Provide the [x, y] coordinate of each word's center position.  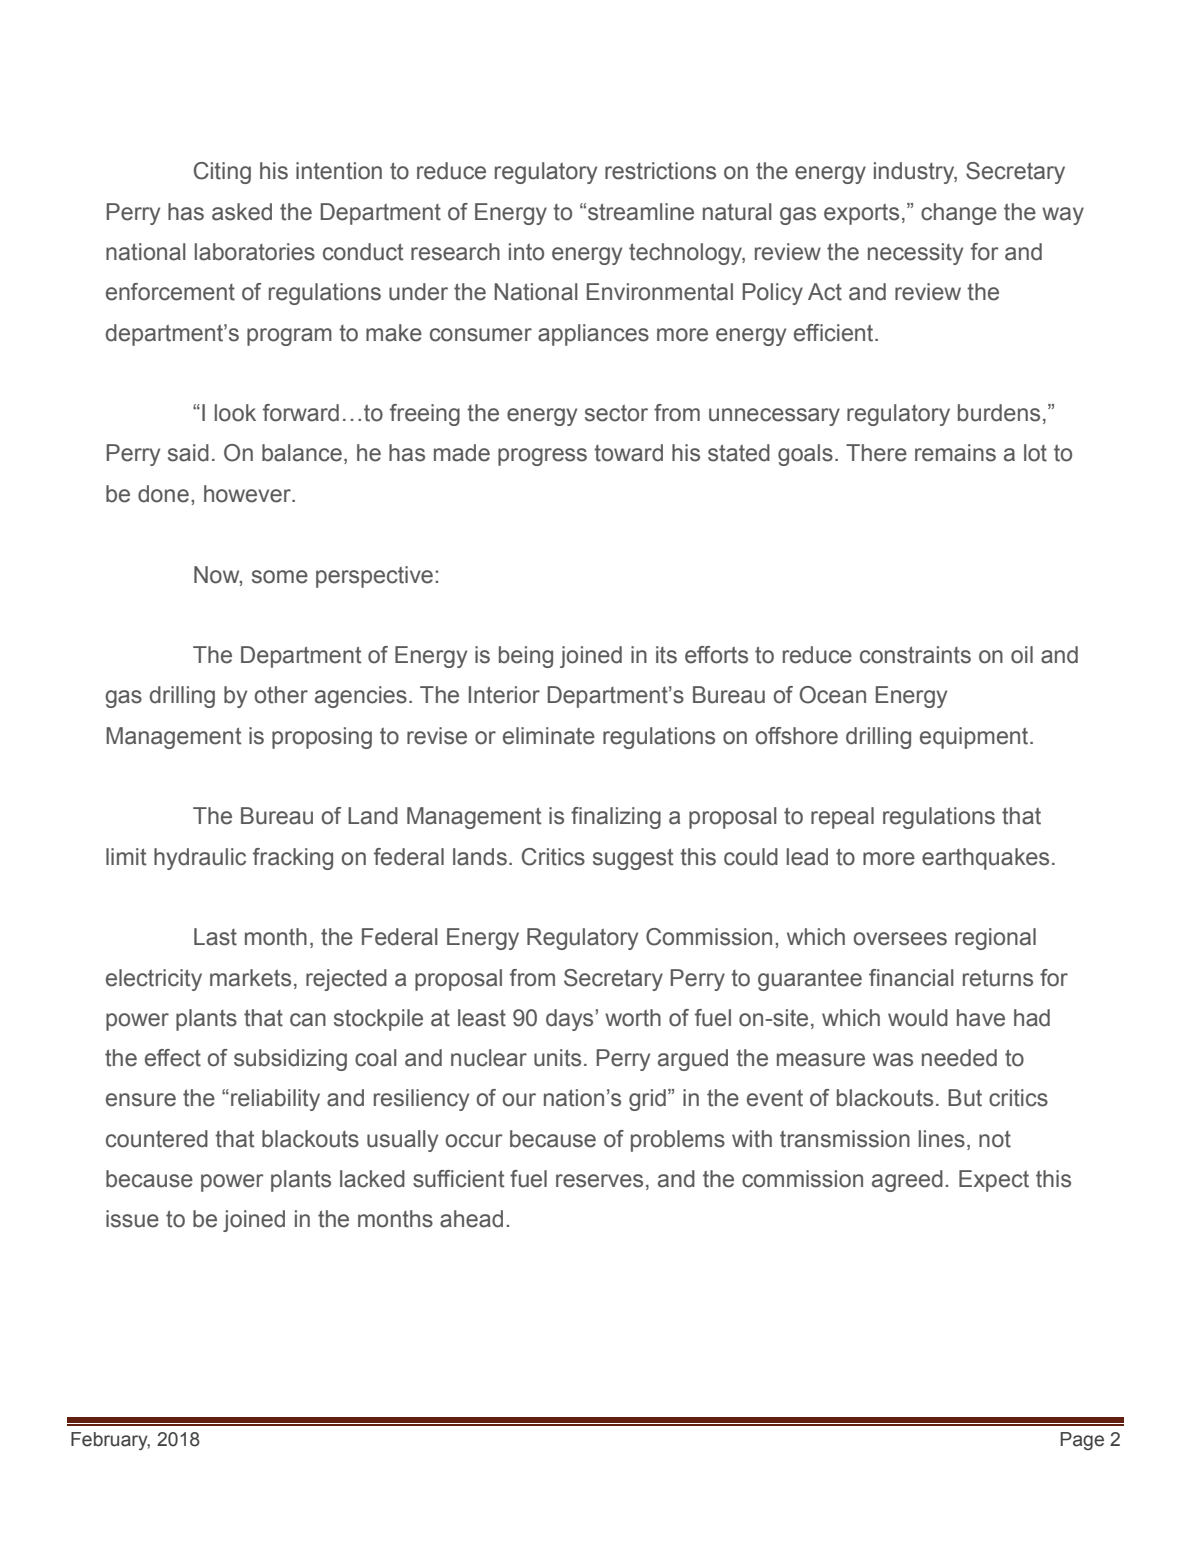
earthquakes [985, 859]
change [959, 214]
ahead [471, 1219]
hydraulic [200, 859]
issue [132, 1219]
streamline [641, 212]
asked [242, 212]
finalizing [616, 818]
